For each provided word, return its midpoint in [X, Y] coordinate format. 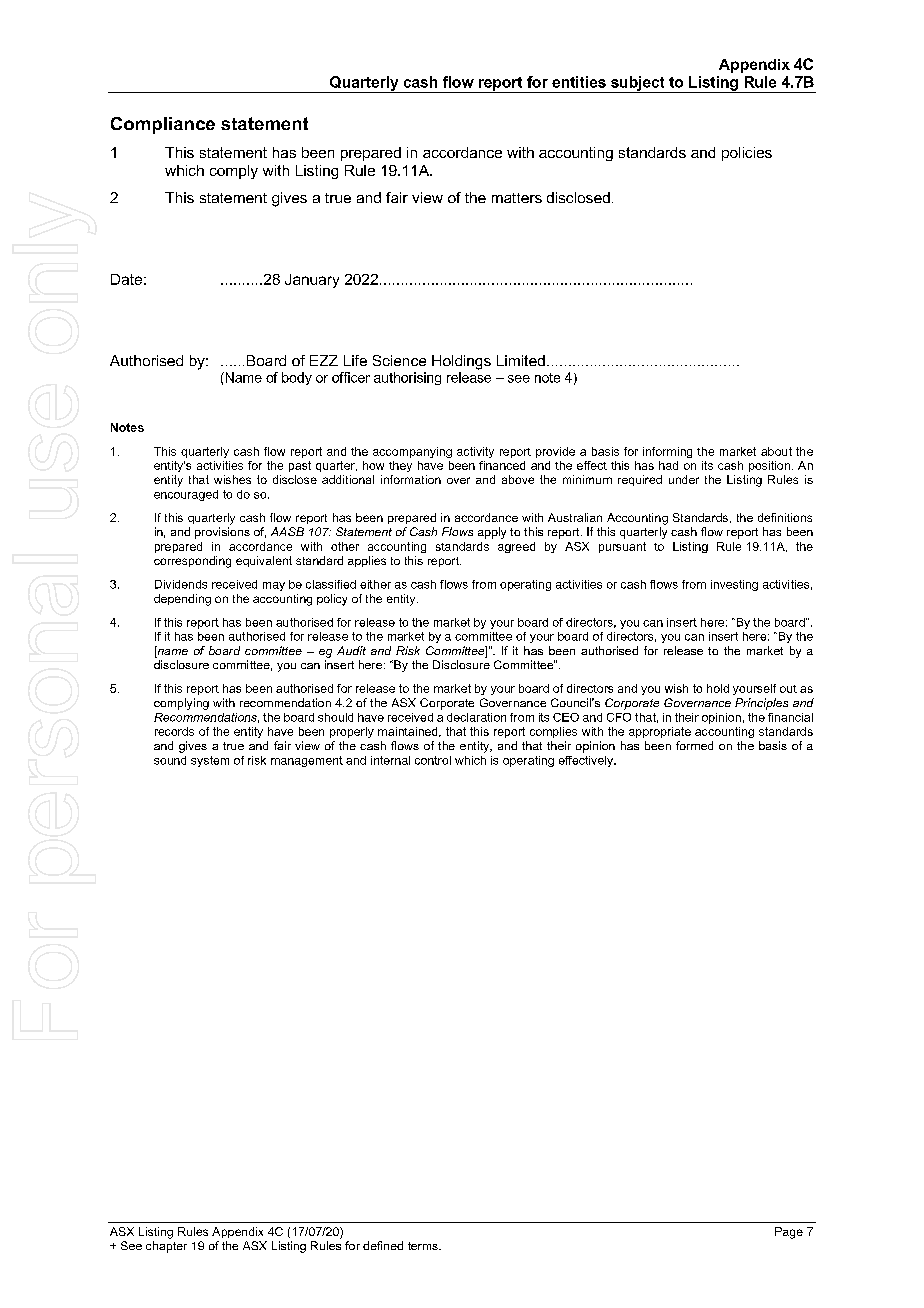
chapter [166, 1247]
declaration [476, 717]
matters [517, 198]
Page [789, 1233]
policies [747, 154]
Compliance [163, 125]
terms [424, 1246]
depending [182, 600]
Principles [761, 704]
